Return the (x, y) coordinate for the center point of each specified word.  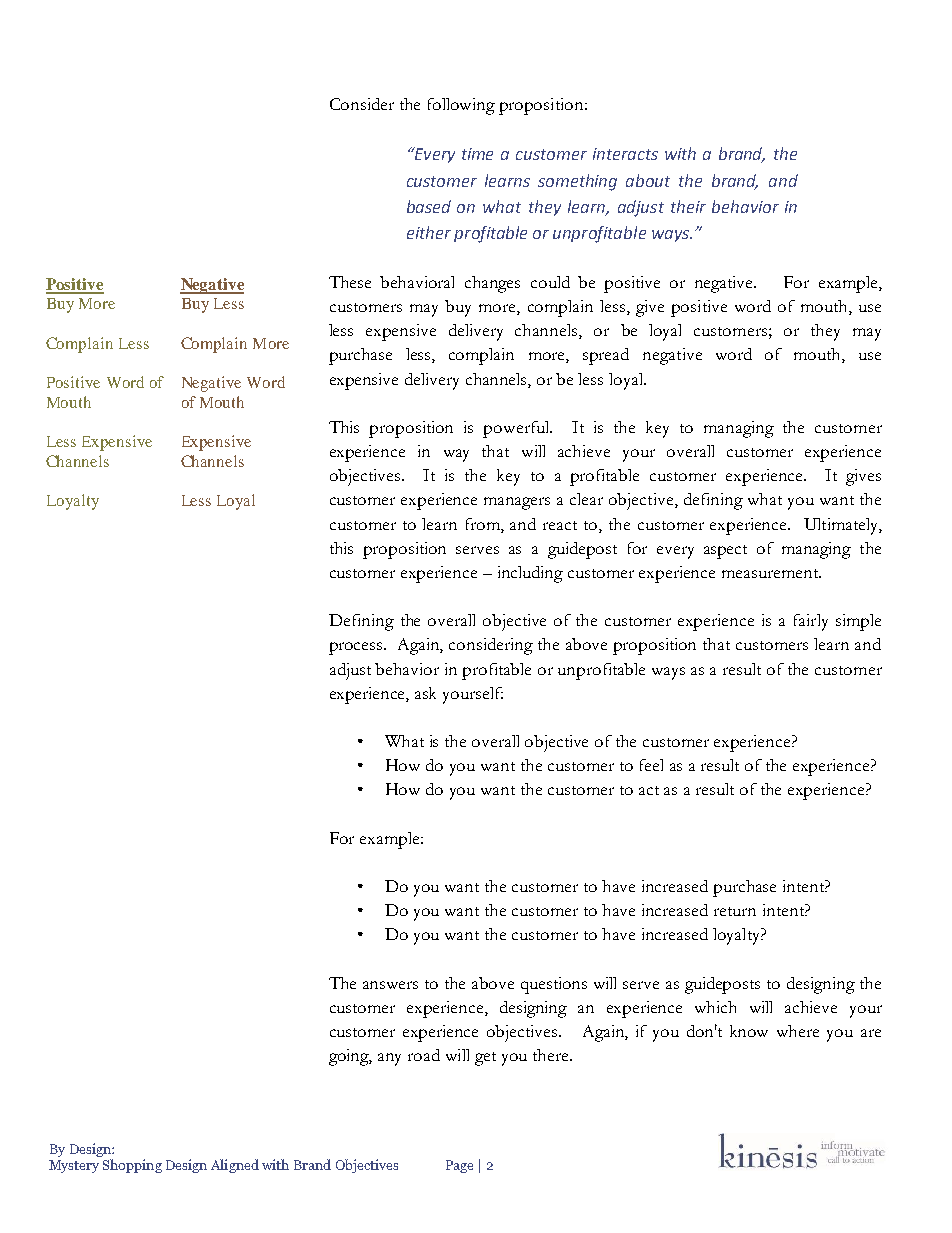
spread (606, 356)
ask (425, 693)
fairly (811, 622)
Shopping (132, 1166)
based (429, 206)
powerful (517, 429)
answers (390, 985)
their (688, 206)
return (735, 911)
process (357, 648)
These (350, 282)
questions (554, 985)
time (477, 154)
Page (459, 1166)
